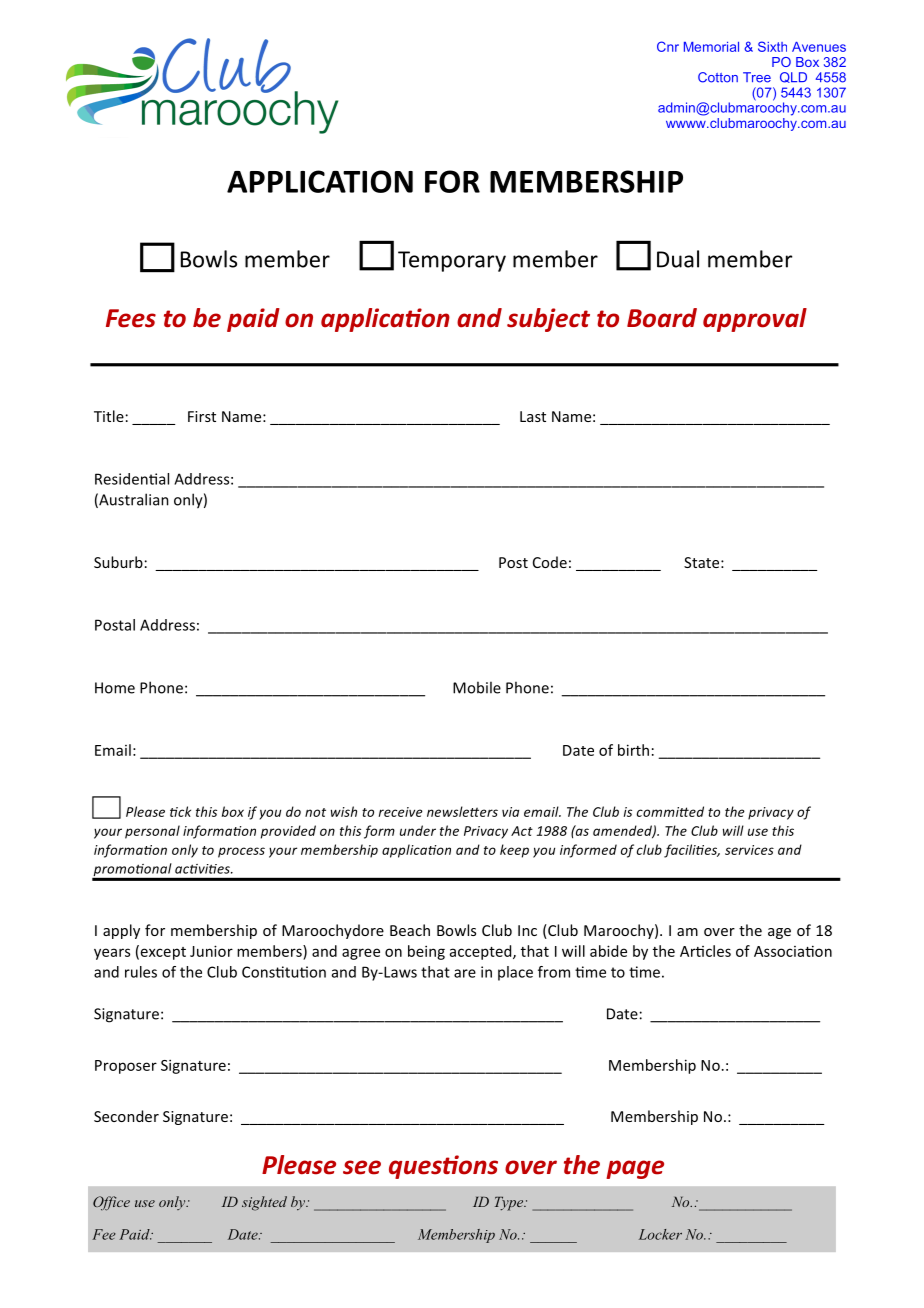 This document has width=924, height=1308. I want to click on Cotton, so click(718, 77).
